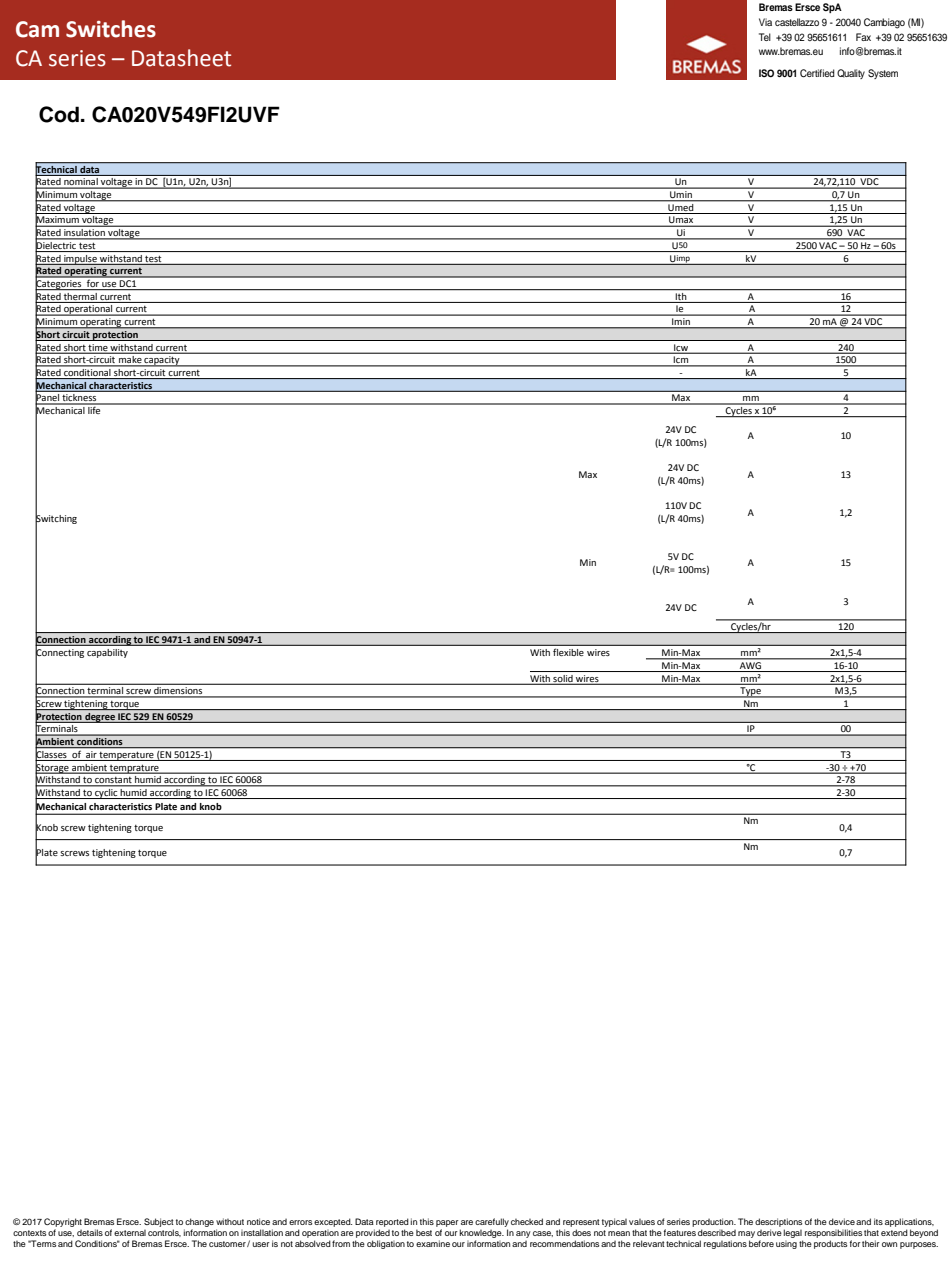 This screenshot has width=952, height=1270. What do you see at coordinates (766, 73) in the screenshot?
I see `ISO` at bounding box center [766, 73].
